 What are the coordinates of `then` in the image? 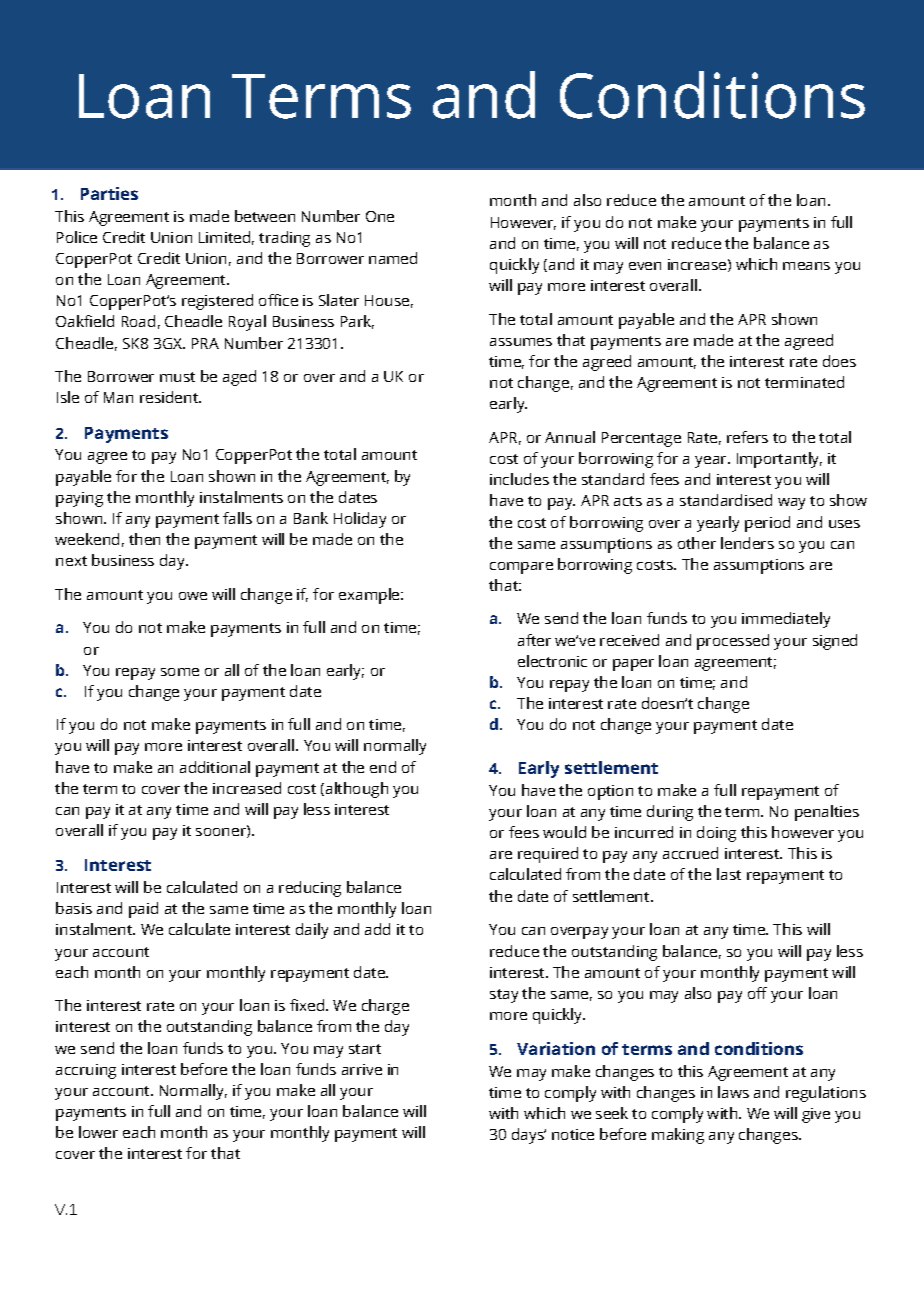 It's located at (144, 539).
